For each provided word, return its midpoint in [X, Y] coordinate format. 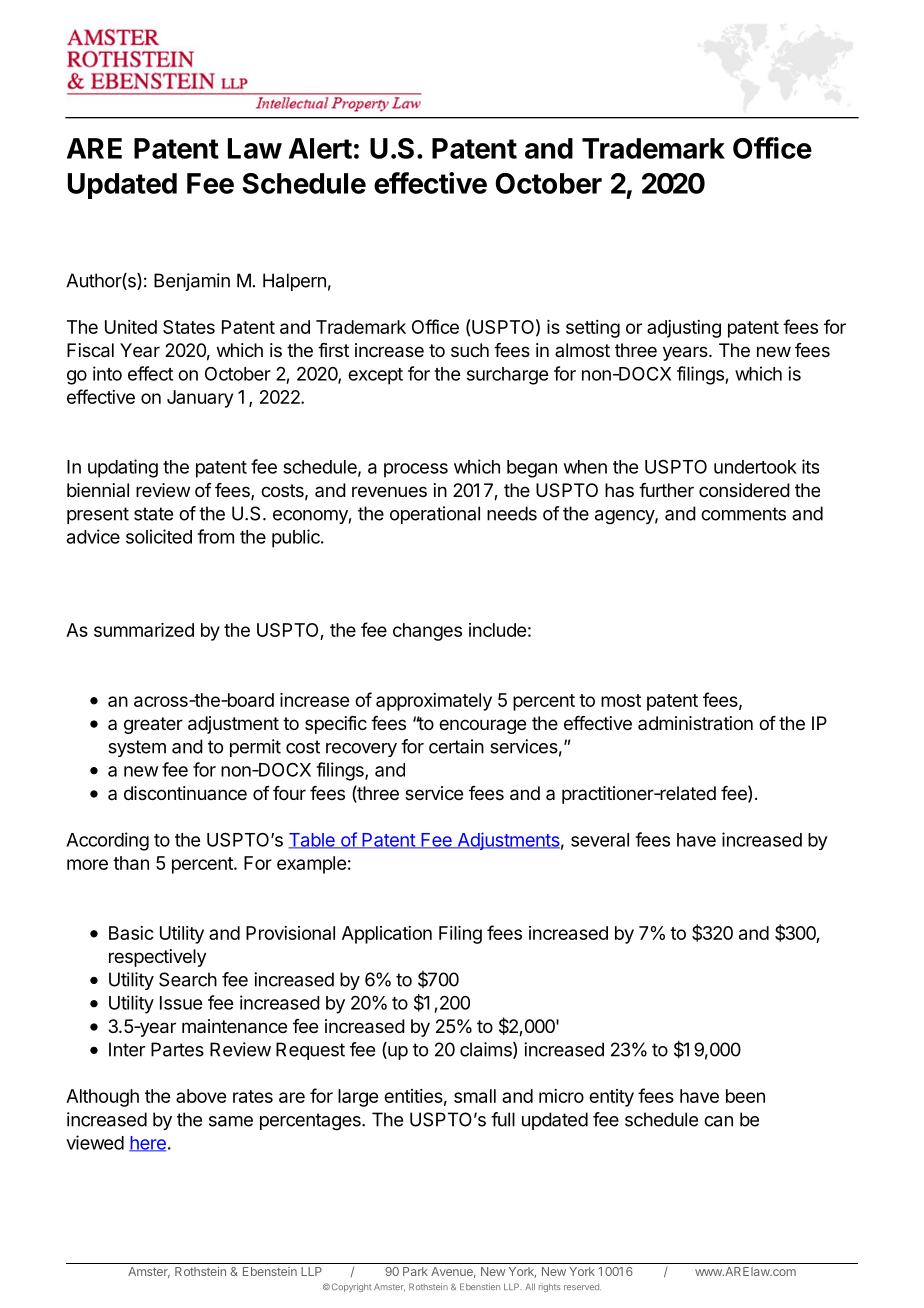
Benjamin [192, 282]
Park [415, 1271]
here [147, 1144]
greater [153, 725]
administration [695, 723]
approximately [434, 702]
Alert [320, 148]
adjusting [684, 329]
